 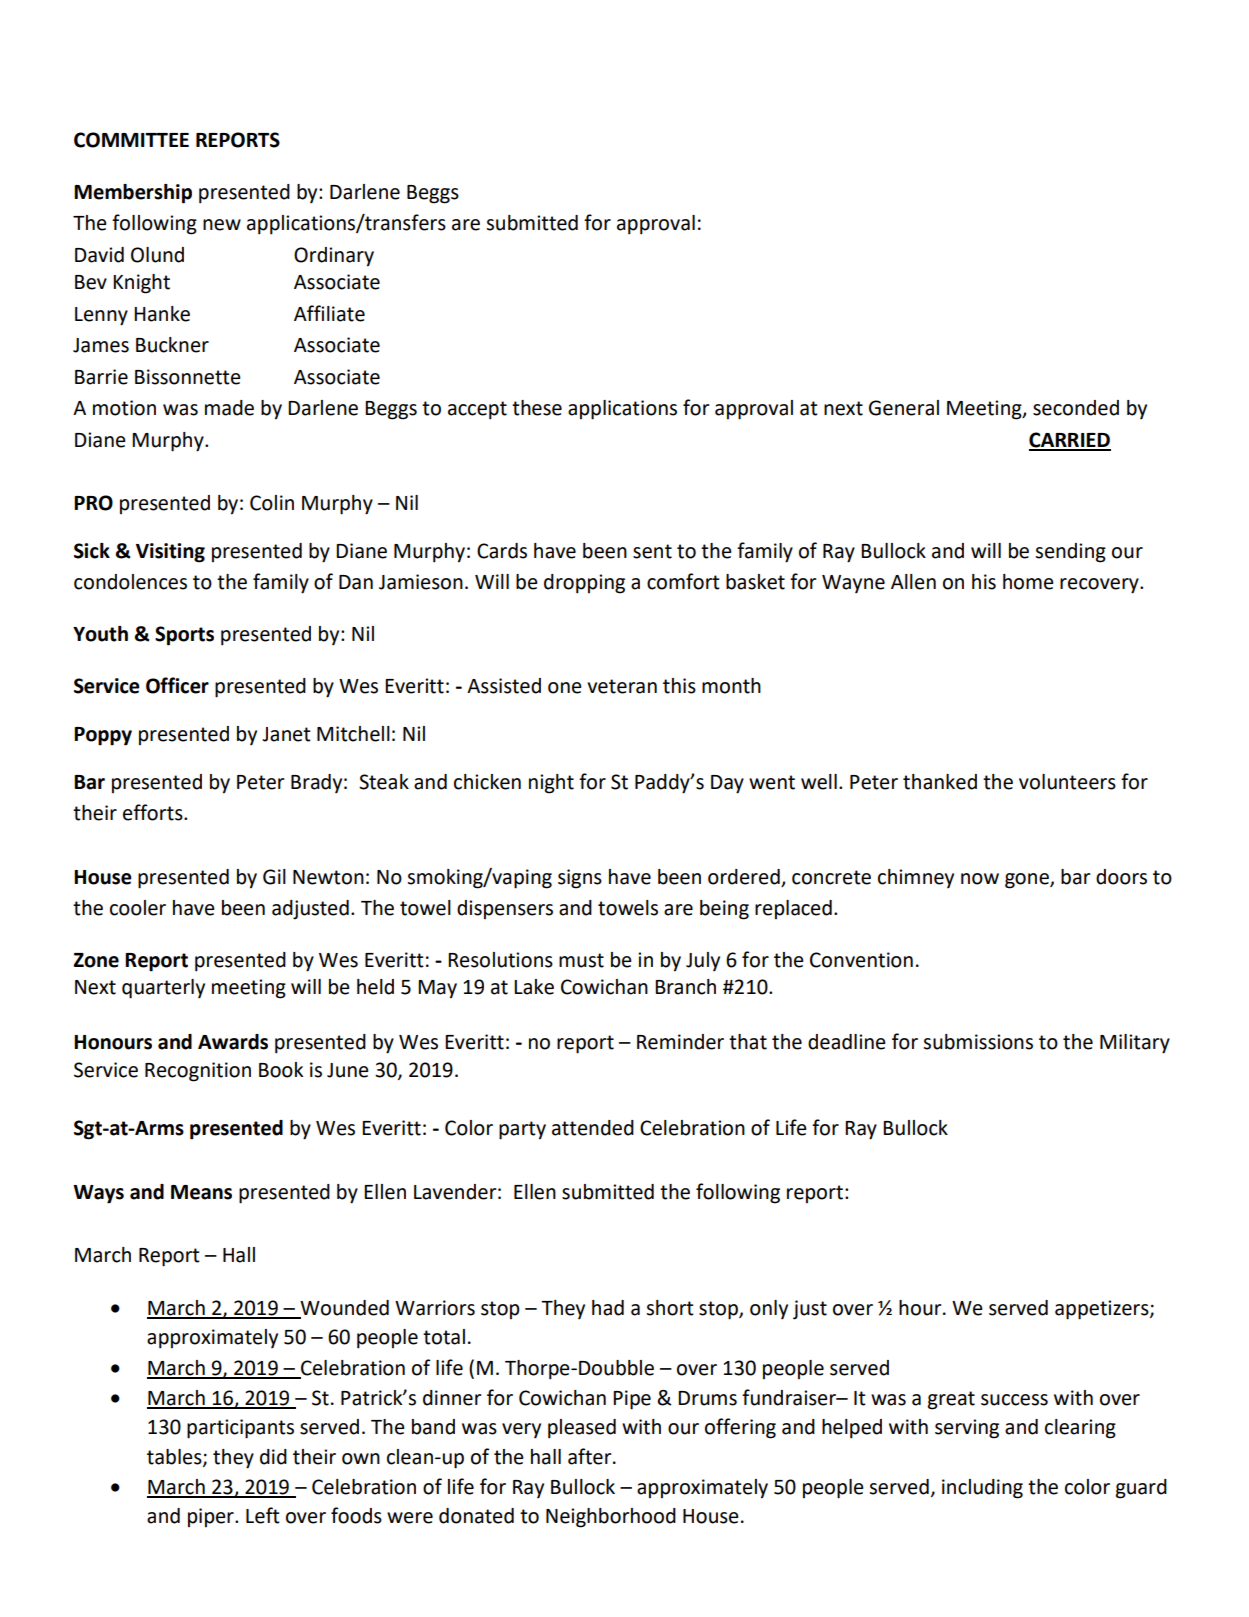 What do you see at coordinates (175, 1457) in the screenshot?
I see `tables` at bounding box center [175, 1457].
